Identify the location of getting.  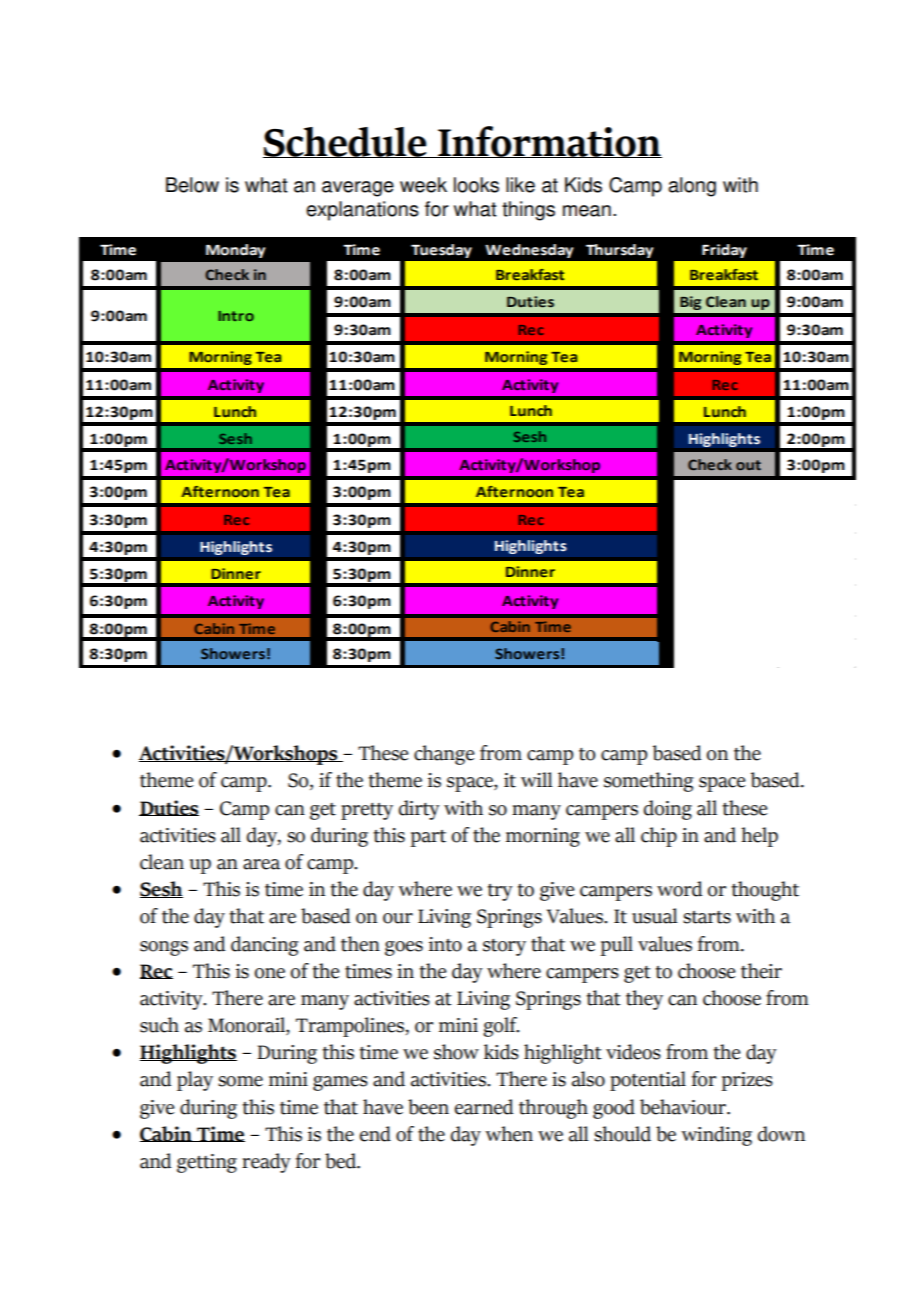
(207, 1163).
